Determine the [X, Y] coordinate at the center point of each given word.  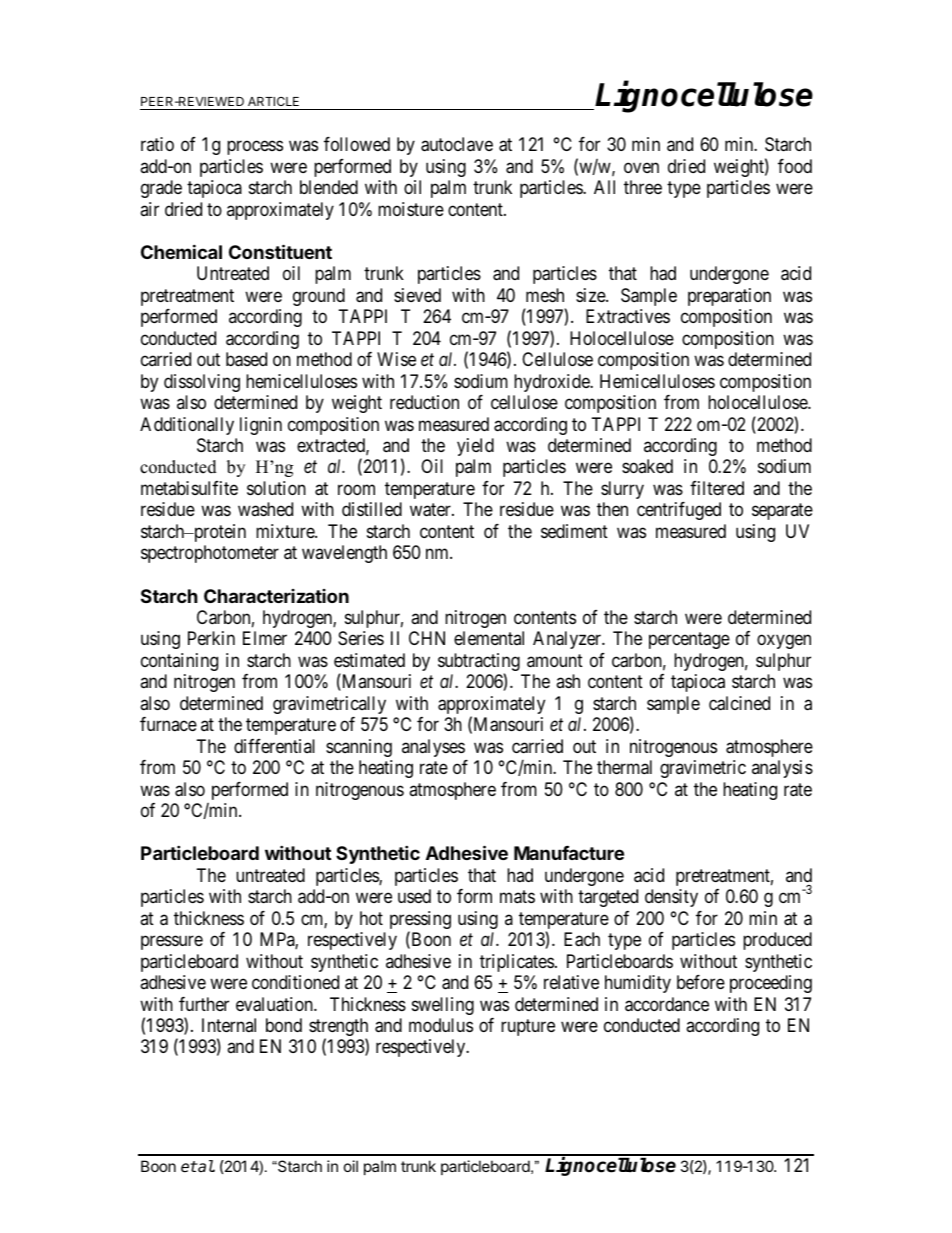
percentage [689, 640]
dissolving [202, 383]
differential [274, 746]
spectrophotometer [210, 554]
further [204, 1004]
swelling [443, 1006]
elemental [489, 638]
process [255, 148]
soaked [647, 466]
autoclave [457, 144]
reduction [424, 402]
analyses [433, 748]
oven [641, 167]
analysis [782, 769]
